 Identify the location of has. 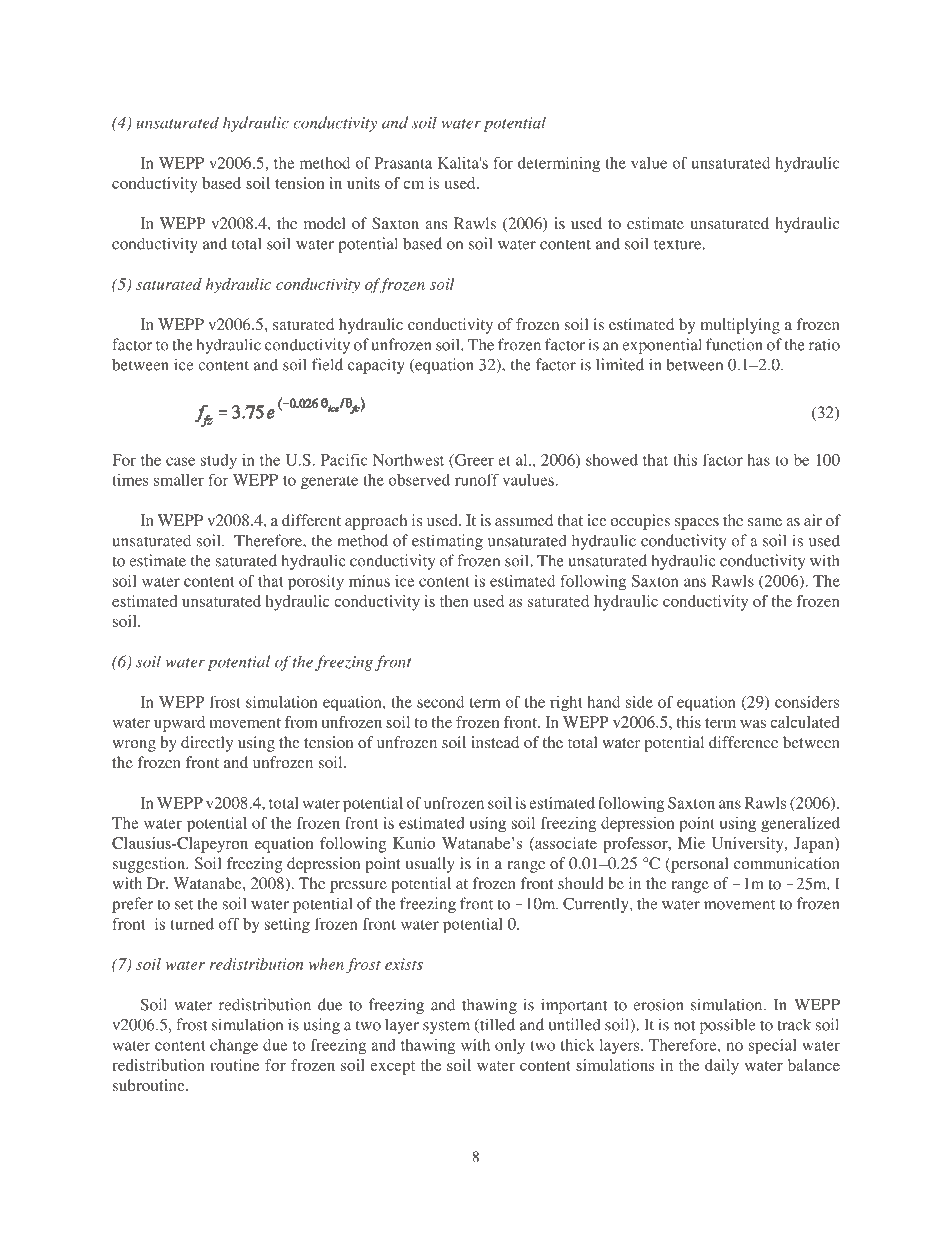
(758, 460).
